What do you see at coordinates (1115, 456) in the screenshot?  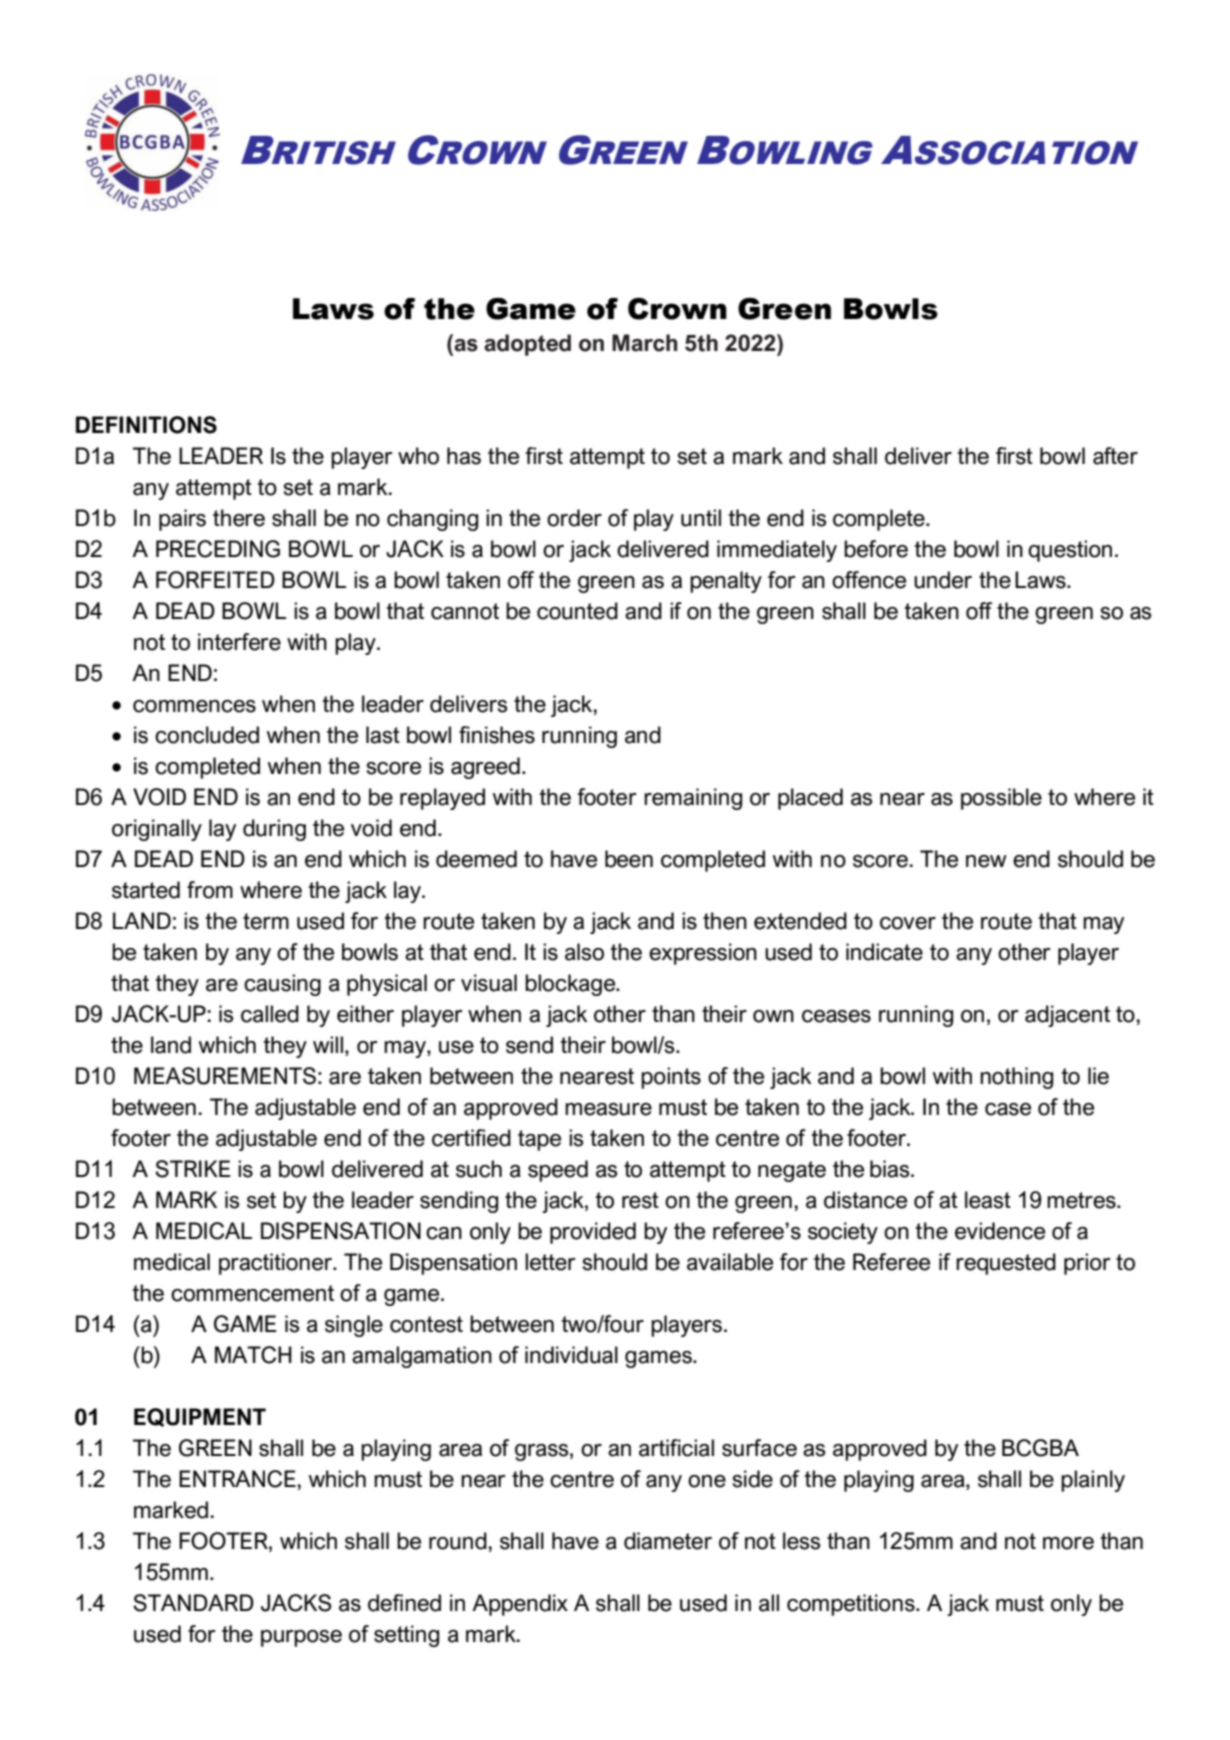 I see `after` at bounding box center [1115, 456].
